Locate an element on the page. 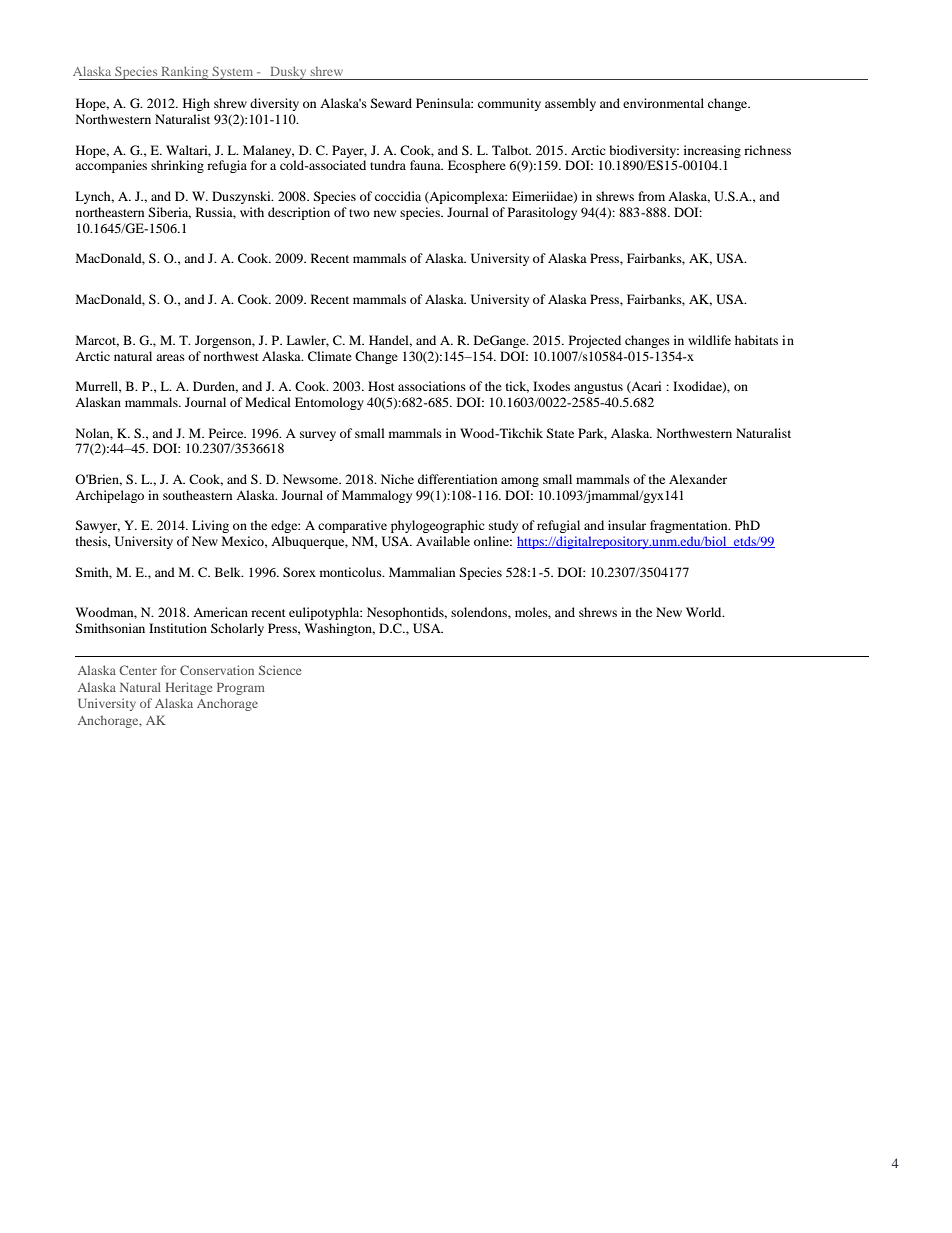 The width and height of the image is (952, 1233). two is located at coordinates (359, 213).
